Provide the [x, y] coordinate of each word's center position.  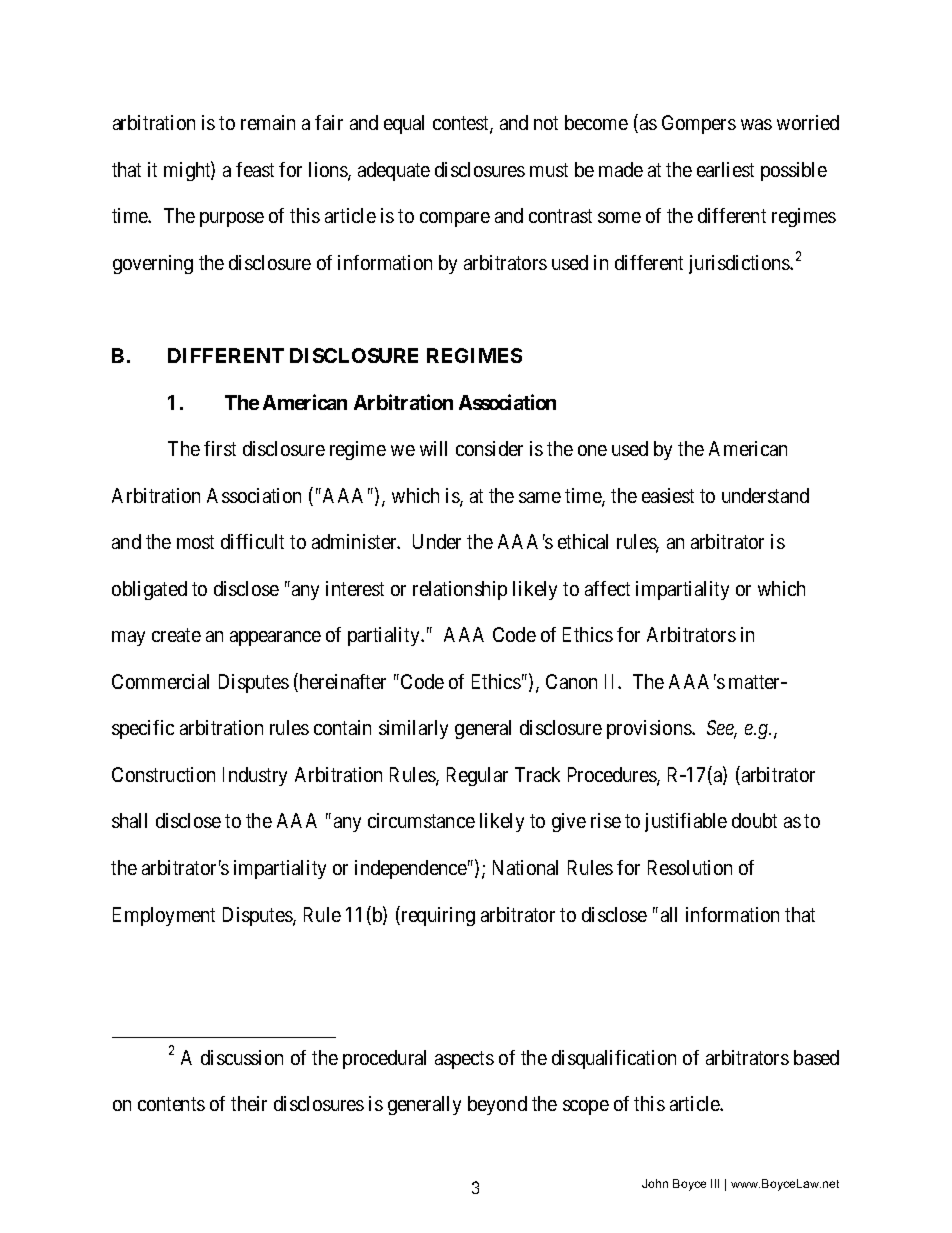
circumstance [421, 820]
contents [171, 1104]
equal [404, 124]
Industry [255, 776]
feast [255, 169]
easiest [668, 495]
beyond [497, 1105]
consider [489, 448]
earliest [725, 169]
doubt [754, 820]
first [220, 448]
